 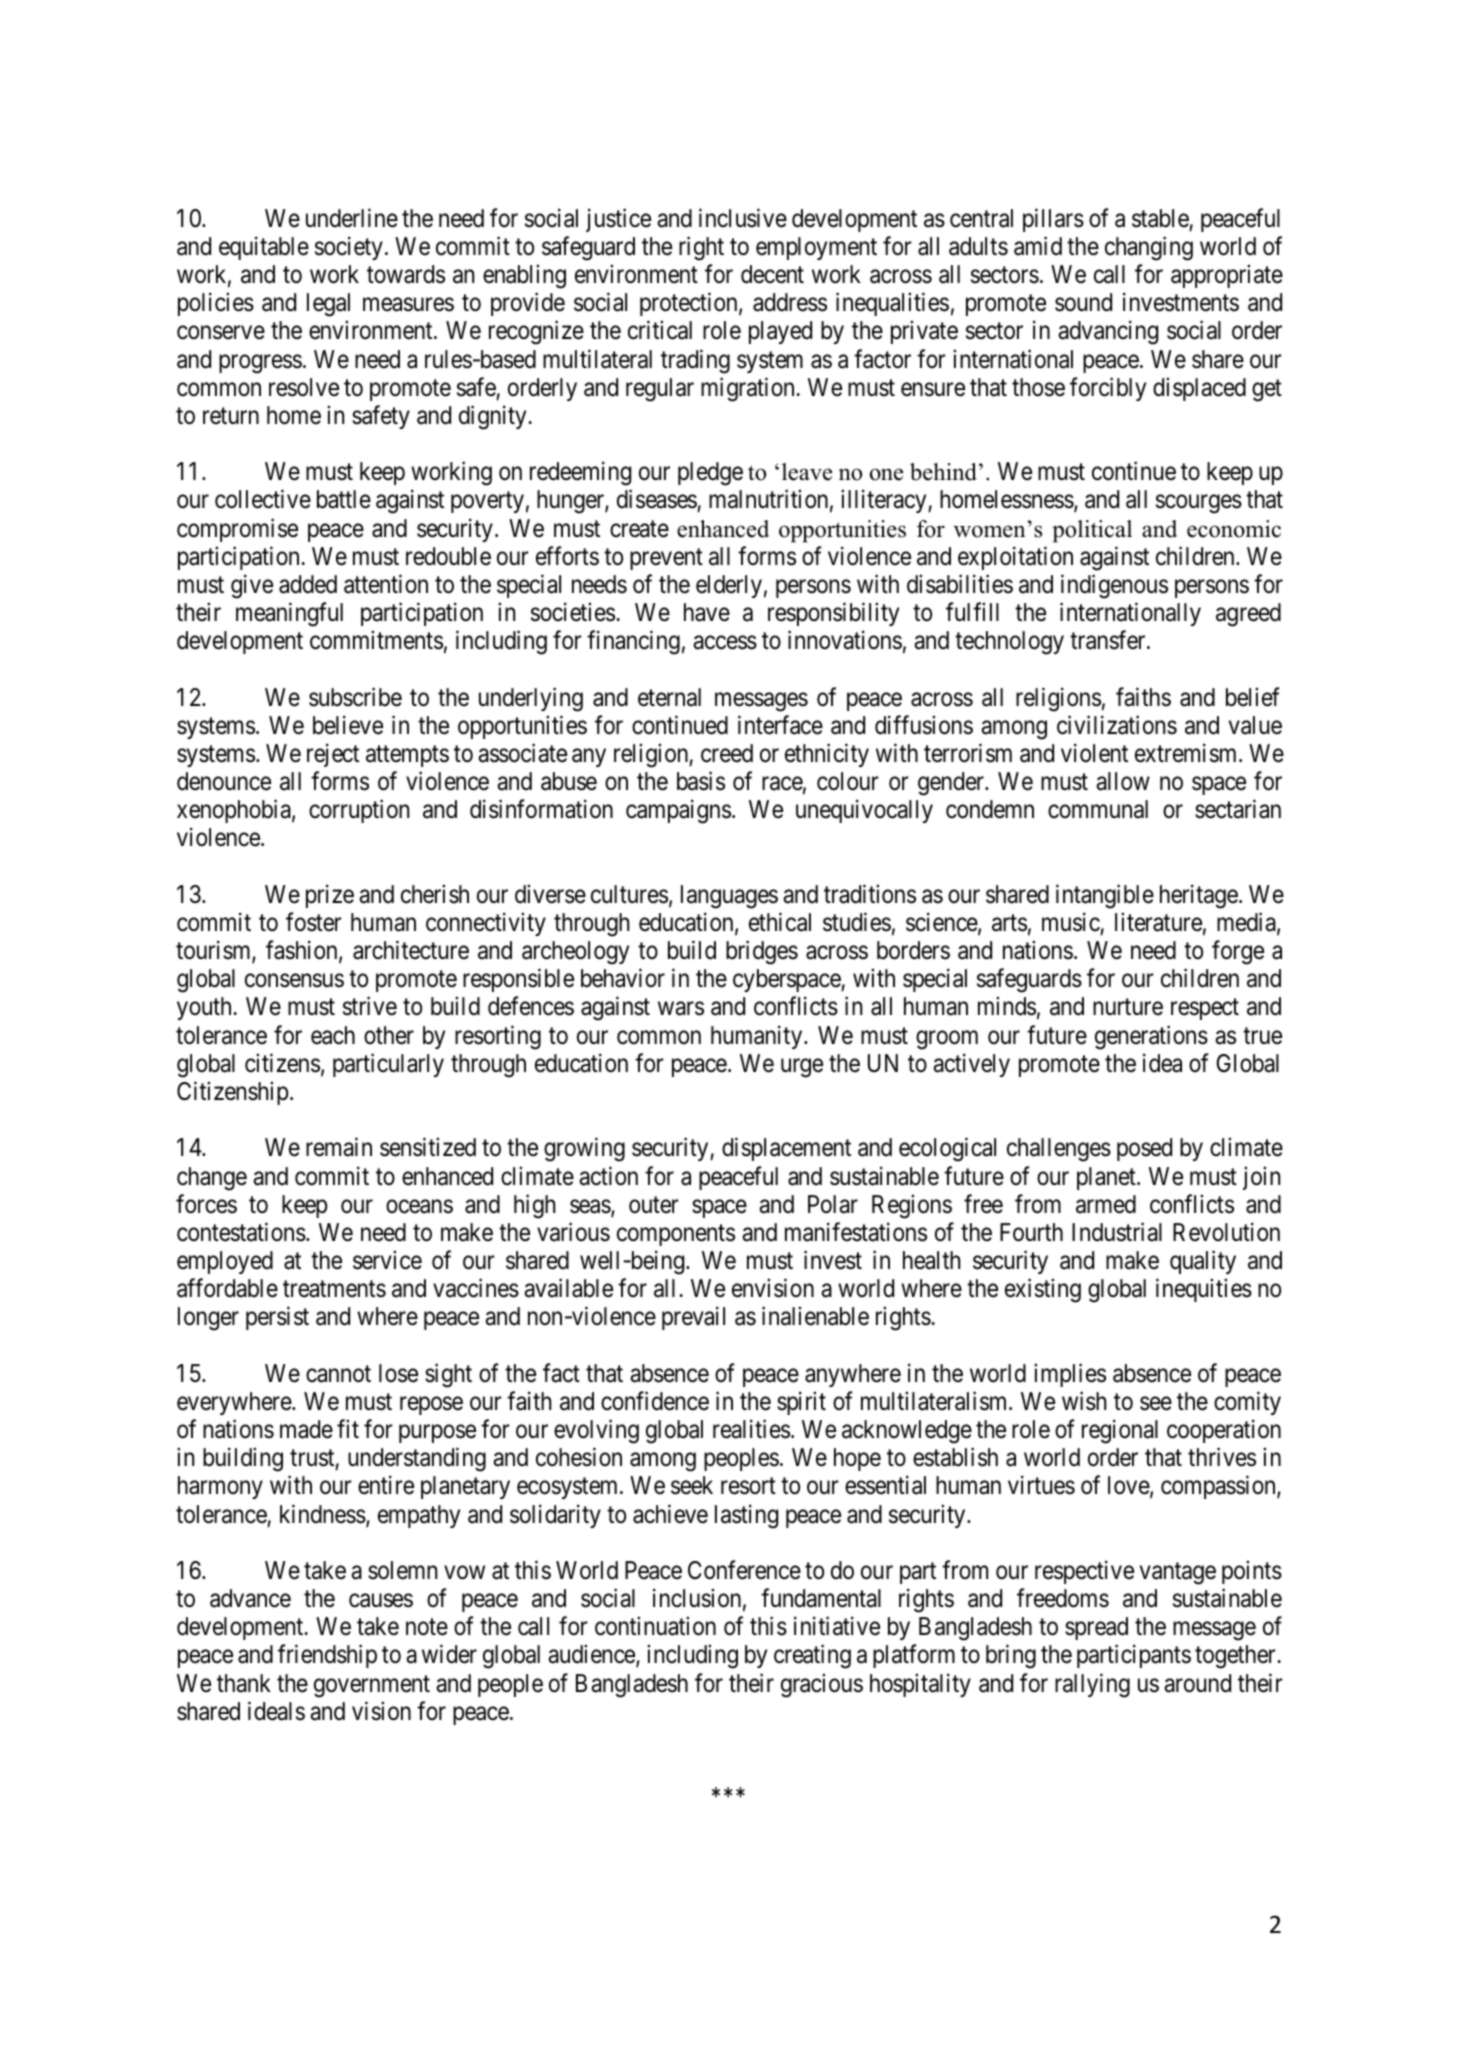 What do you see at coordinates (349, 248) in the screenshot?
I see `society` at bounding box center [349, 248].
